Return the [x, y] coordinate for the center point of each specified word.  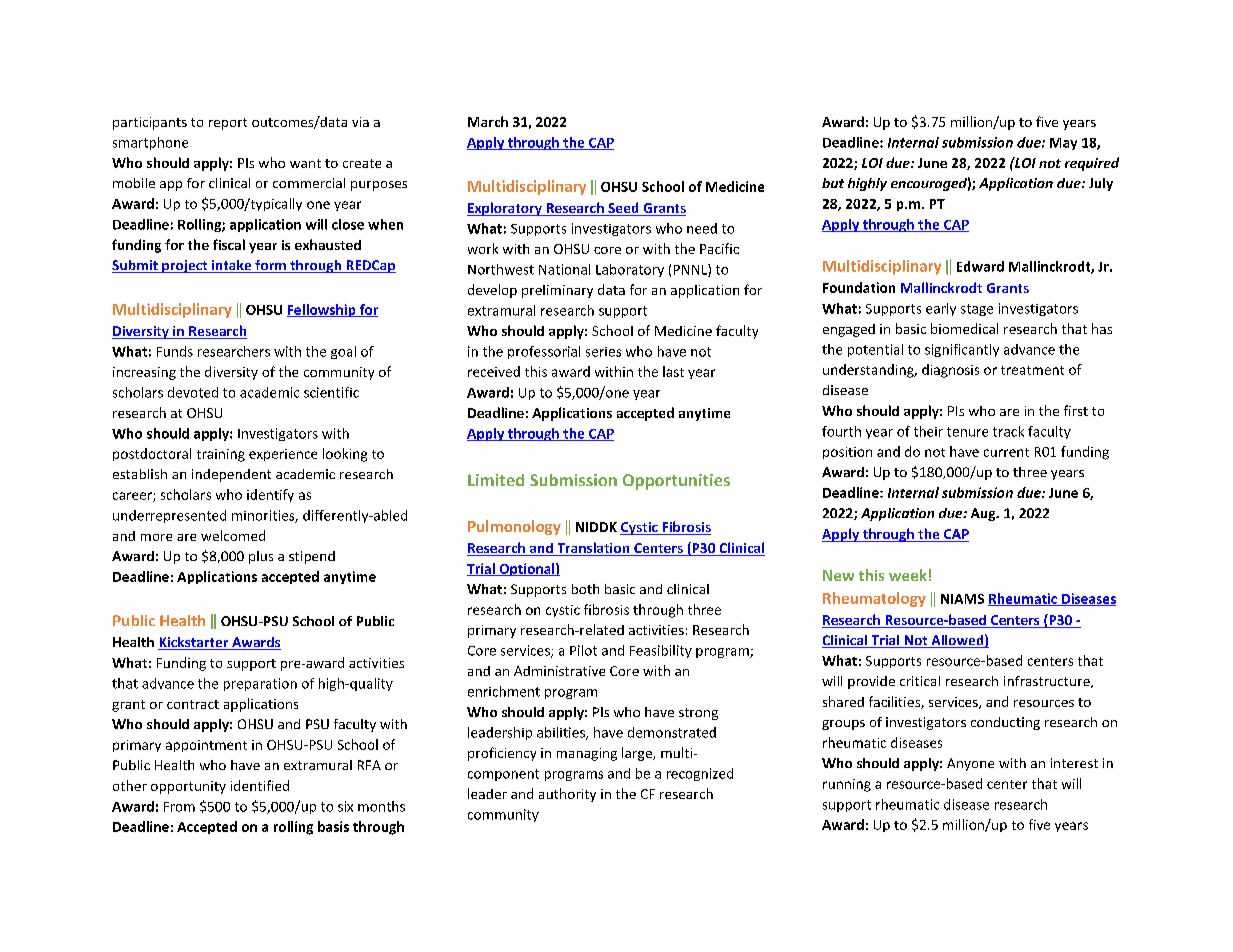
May [1063, 144]
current [1006, 452]
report [228, 124]
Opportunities [676, 482]
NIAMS [962, 599]
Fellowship [322, 310]
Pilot [583, 650]
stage [977, 310]
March [488, 121]
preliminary [557, 291]
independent [231, 475]
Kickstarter [194, 643]
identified [260, 785]
